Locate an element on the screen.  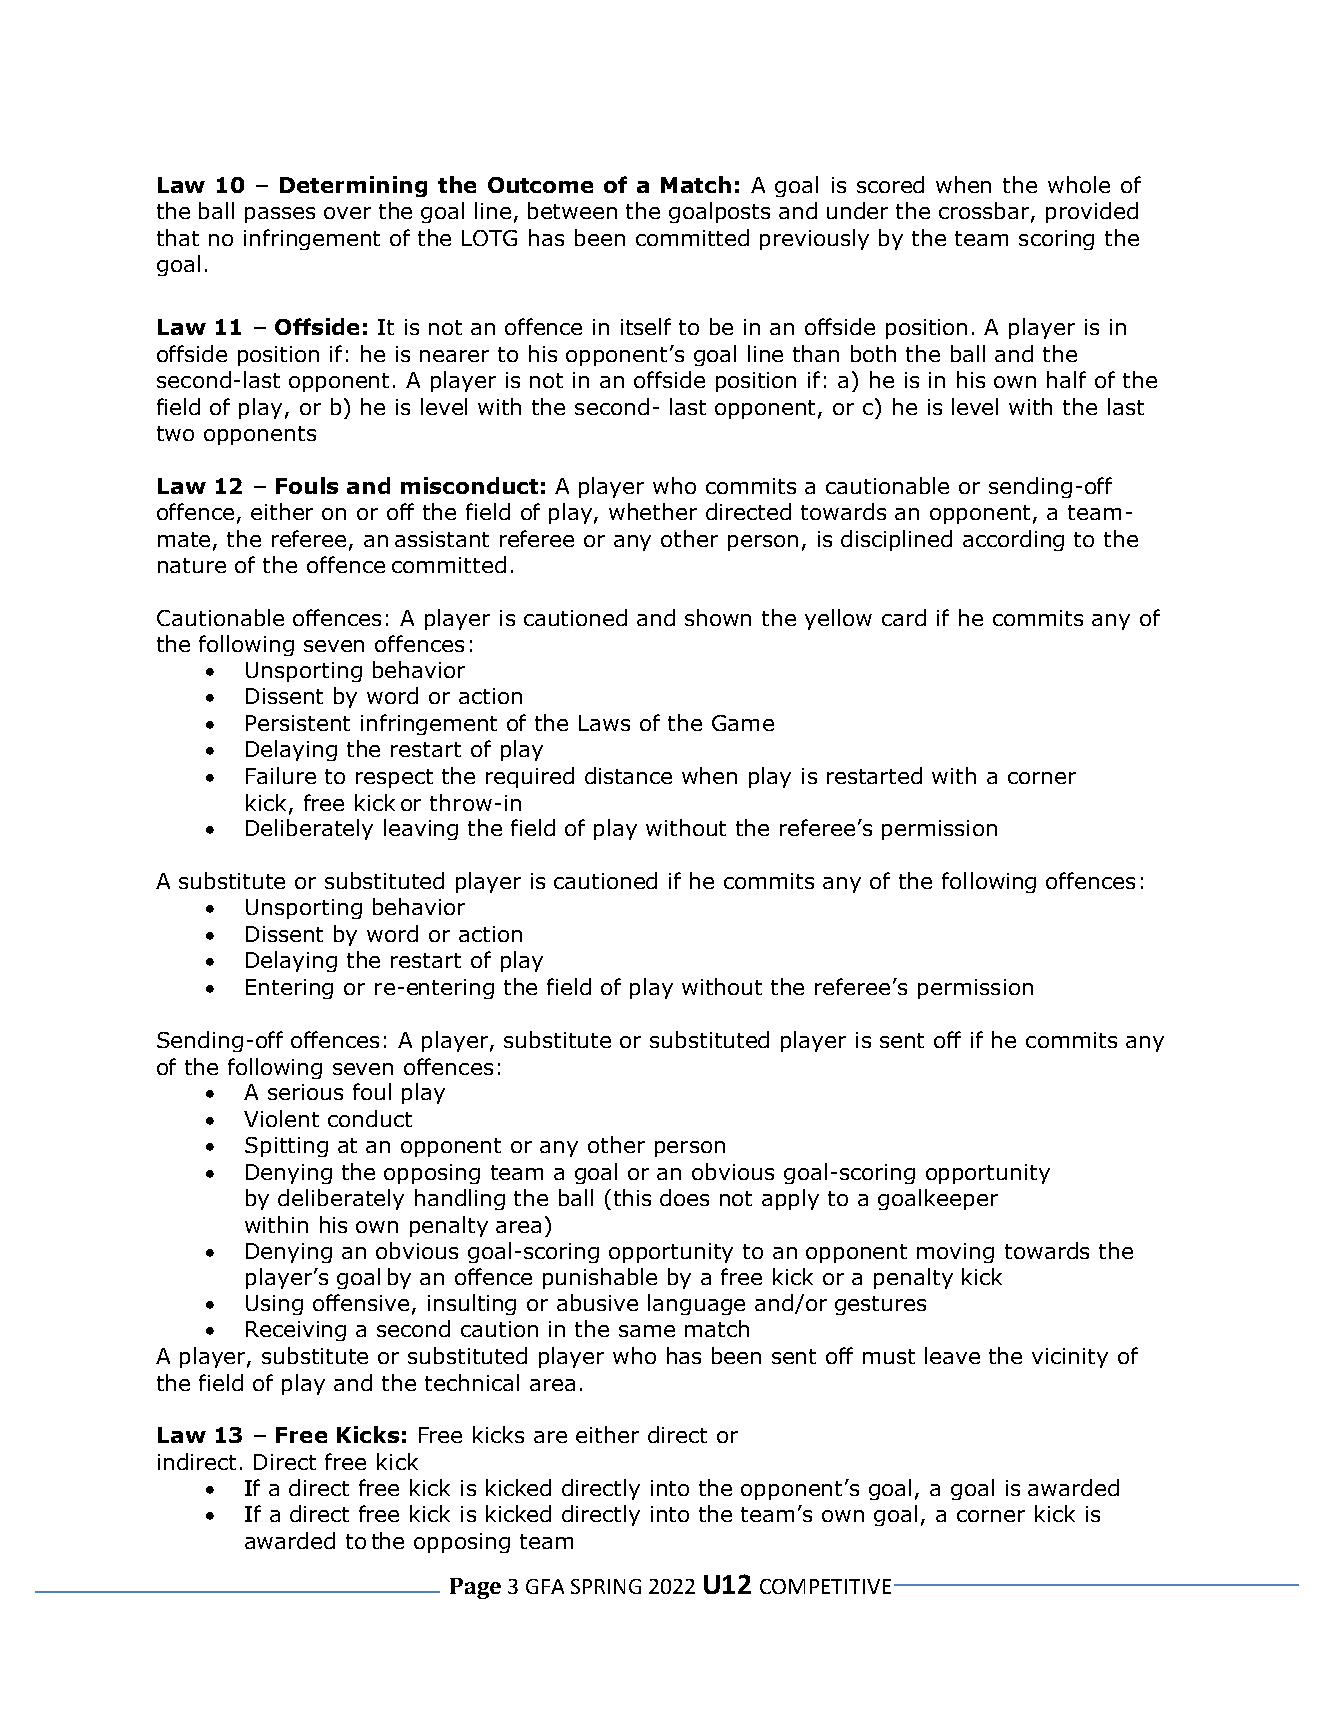
passes is located at coordinates (280, 215).
